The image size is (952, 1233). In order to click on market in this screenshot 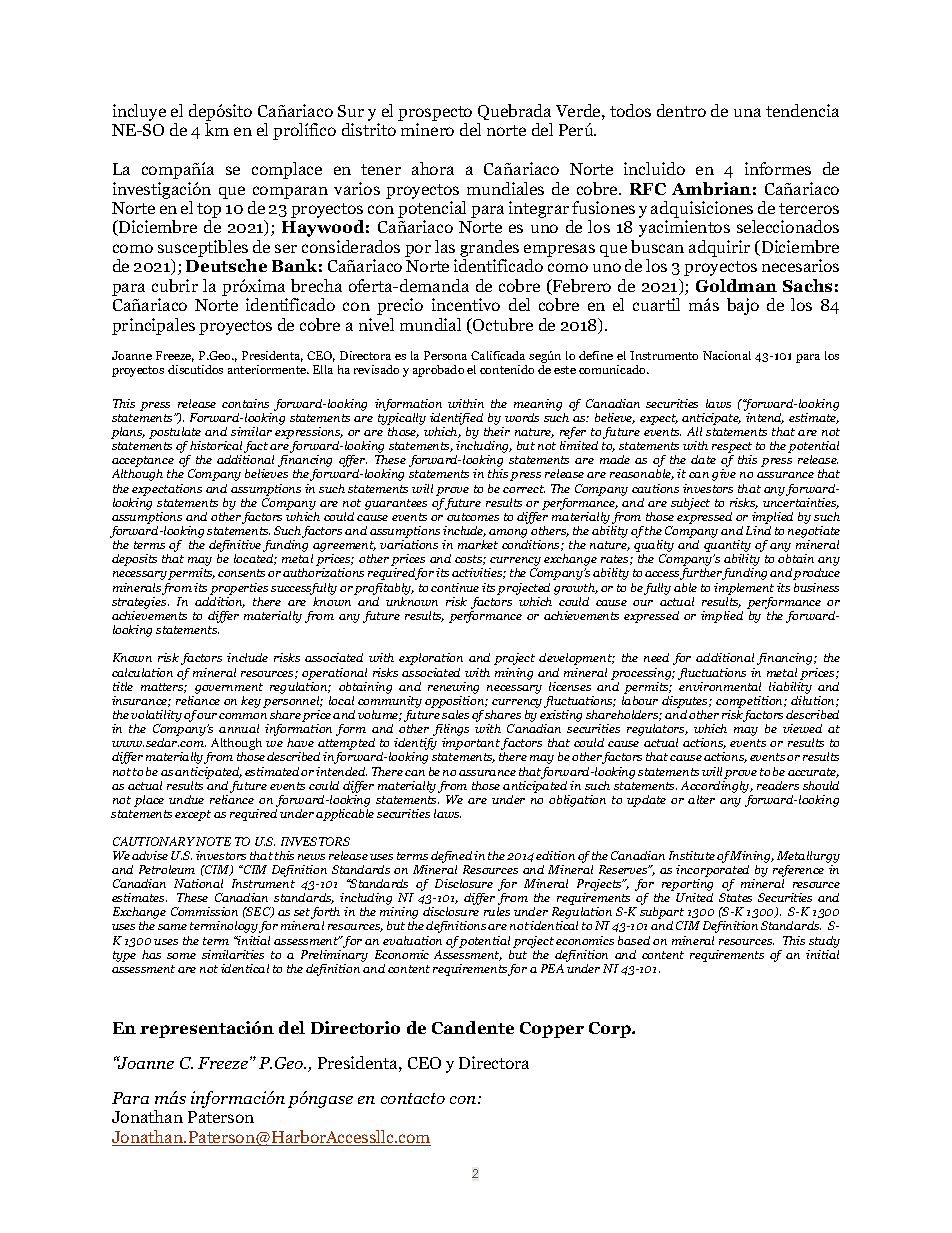, I will do `click(478, 544)`.
